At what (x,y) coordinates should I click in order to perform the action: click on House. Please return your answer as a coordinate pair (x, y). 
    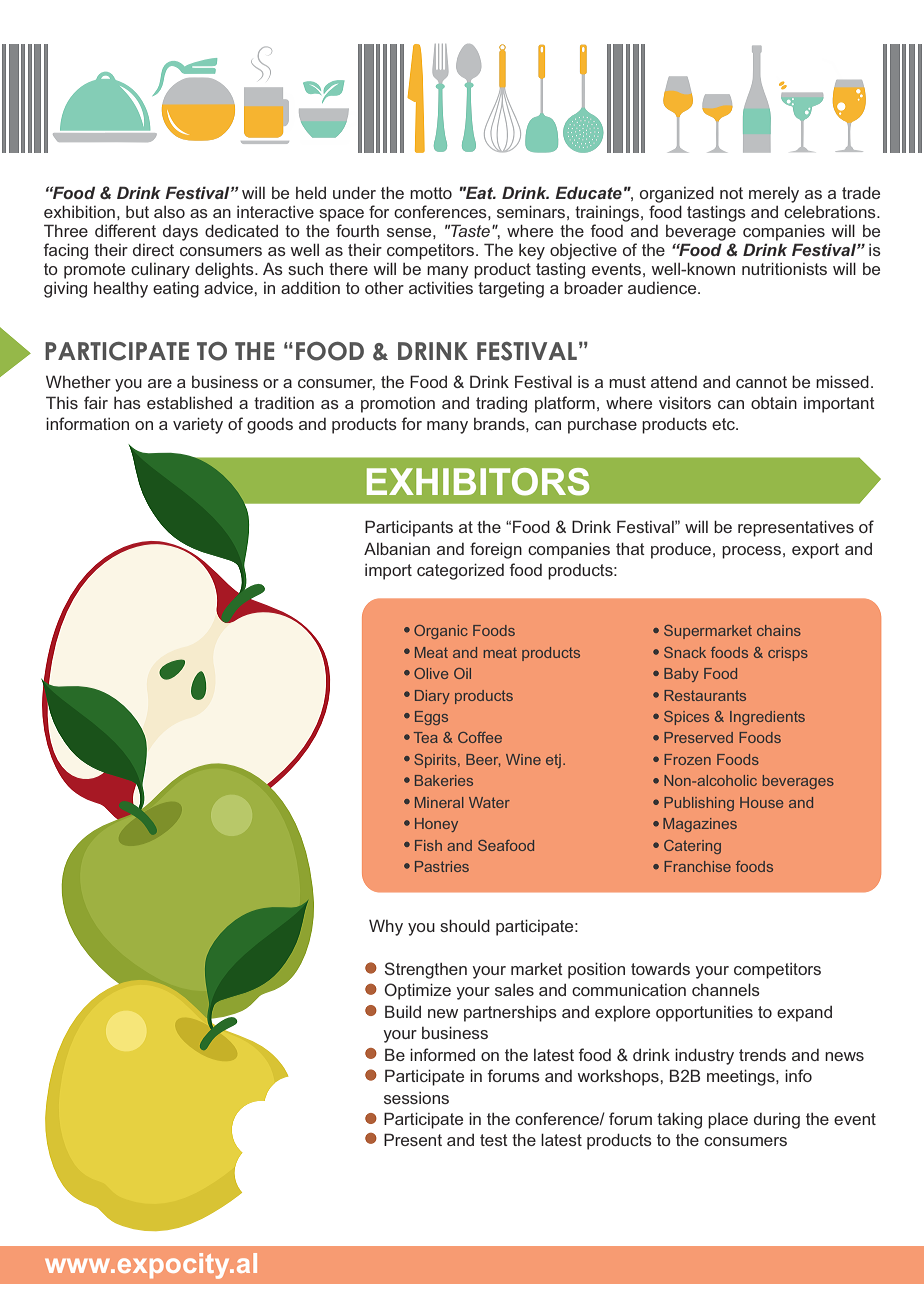
    Looking at the image, I should click on (761, 802).
